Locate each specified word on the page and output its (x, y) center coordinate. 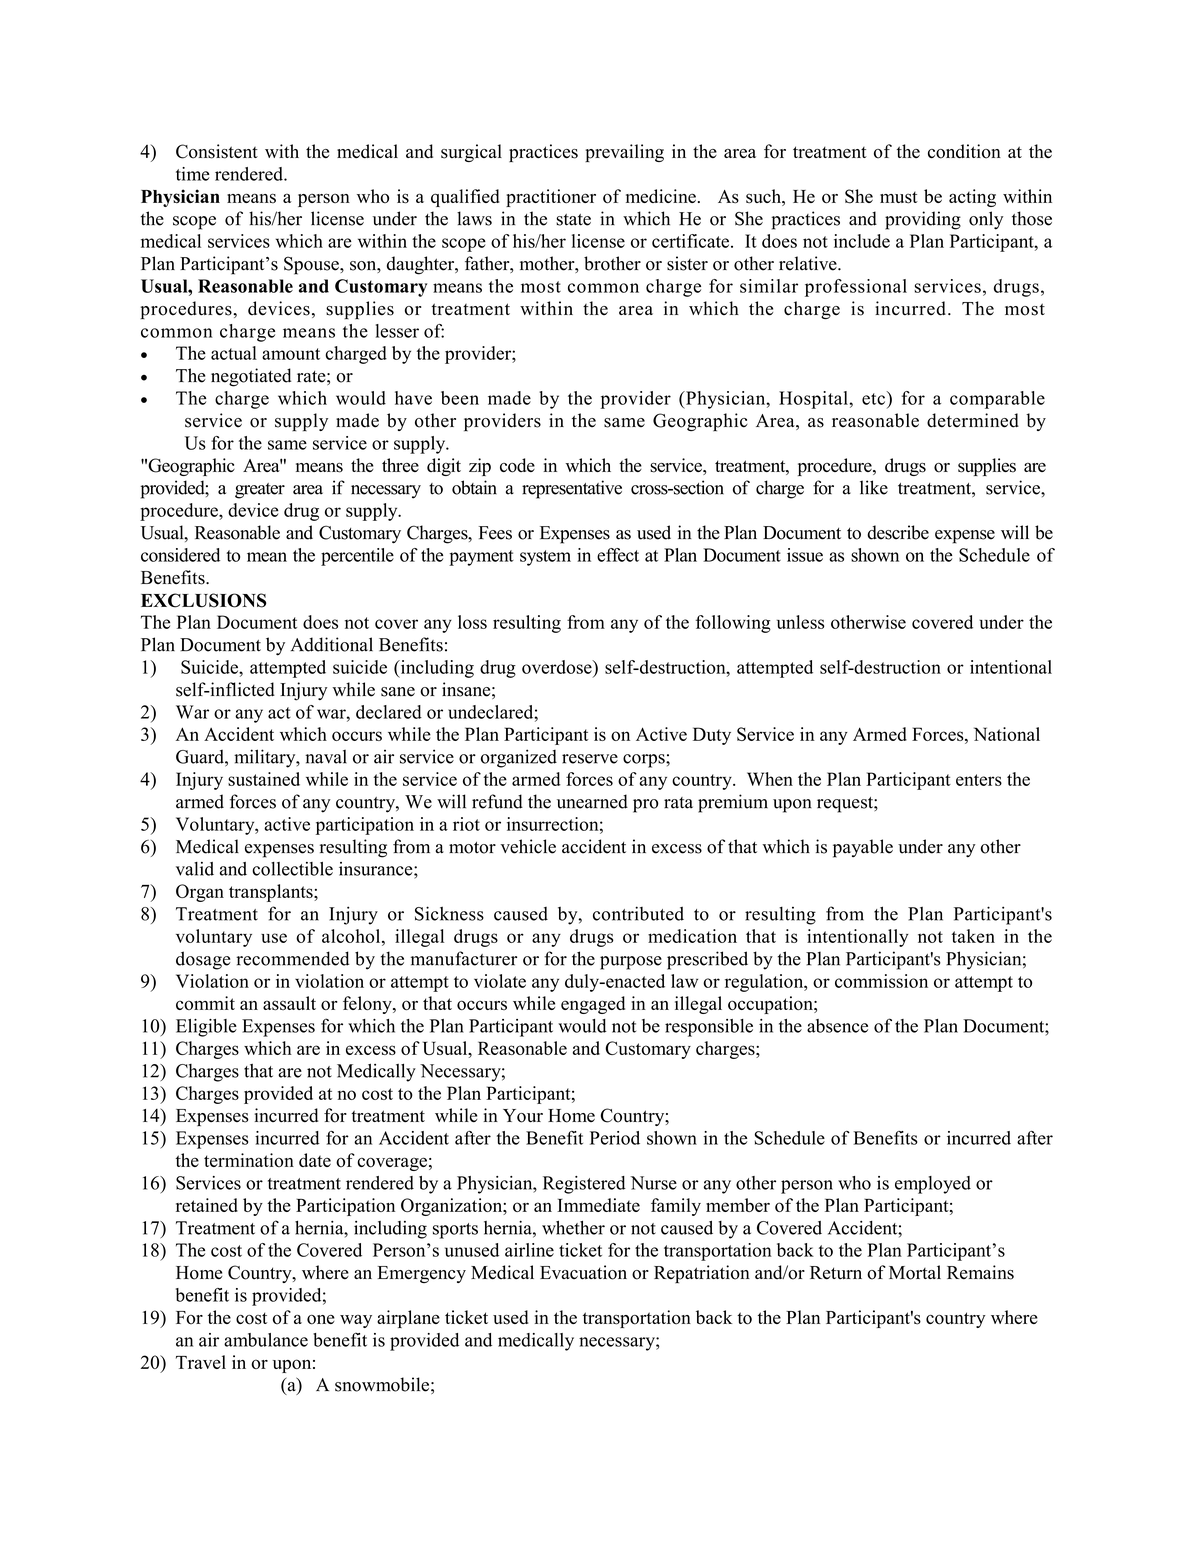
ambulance (266, 1340)
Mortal (915, 1272)
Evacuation (583, 1272)
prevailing (624, 153)
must (899, 197)
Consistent (217, 151)
